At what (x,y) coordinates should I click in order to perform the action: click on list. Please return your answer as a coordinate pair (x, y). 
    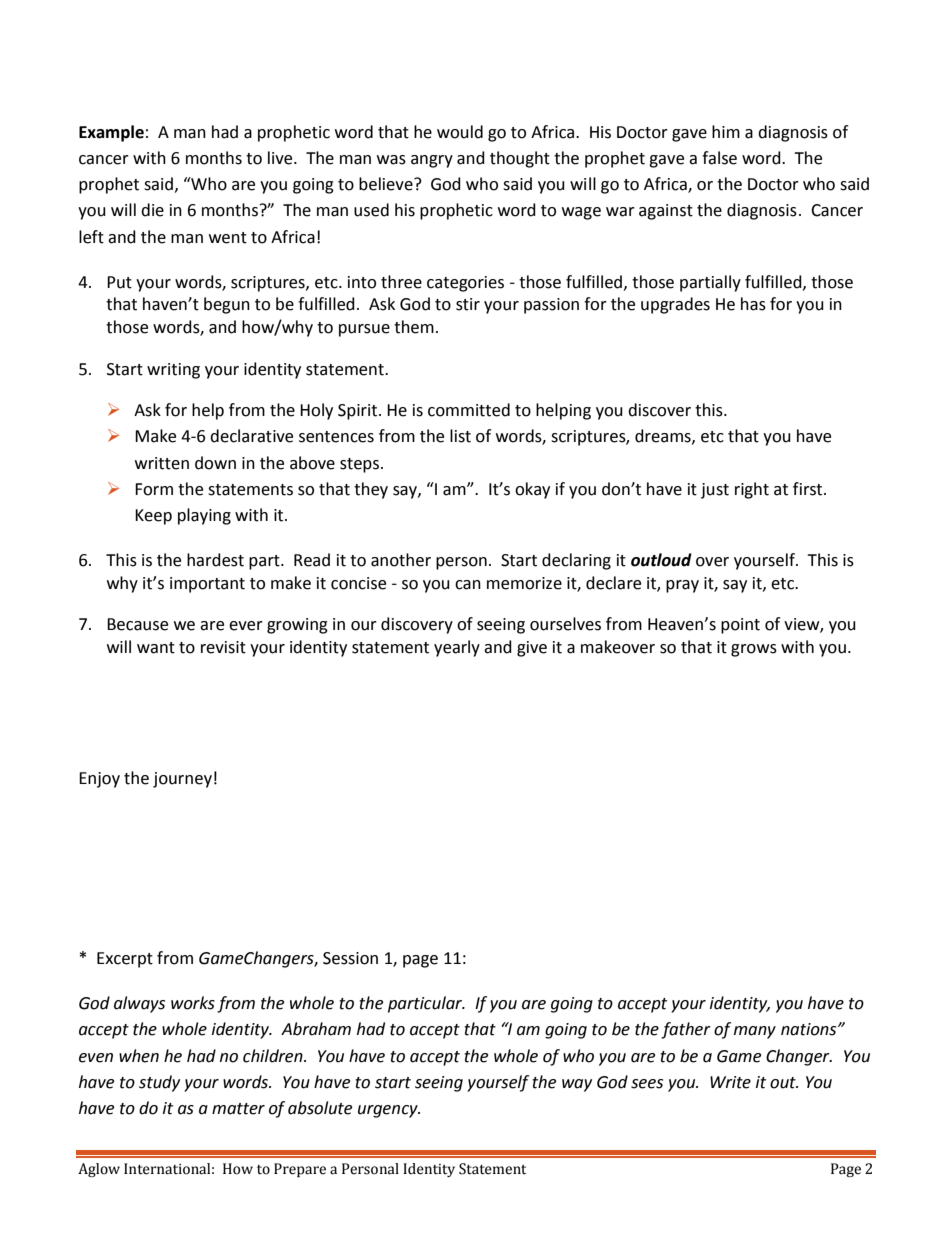
    Looking at the image, I should click on (460, 436).
